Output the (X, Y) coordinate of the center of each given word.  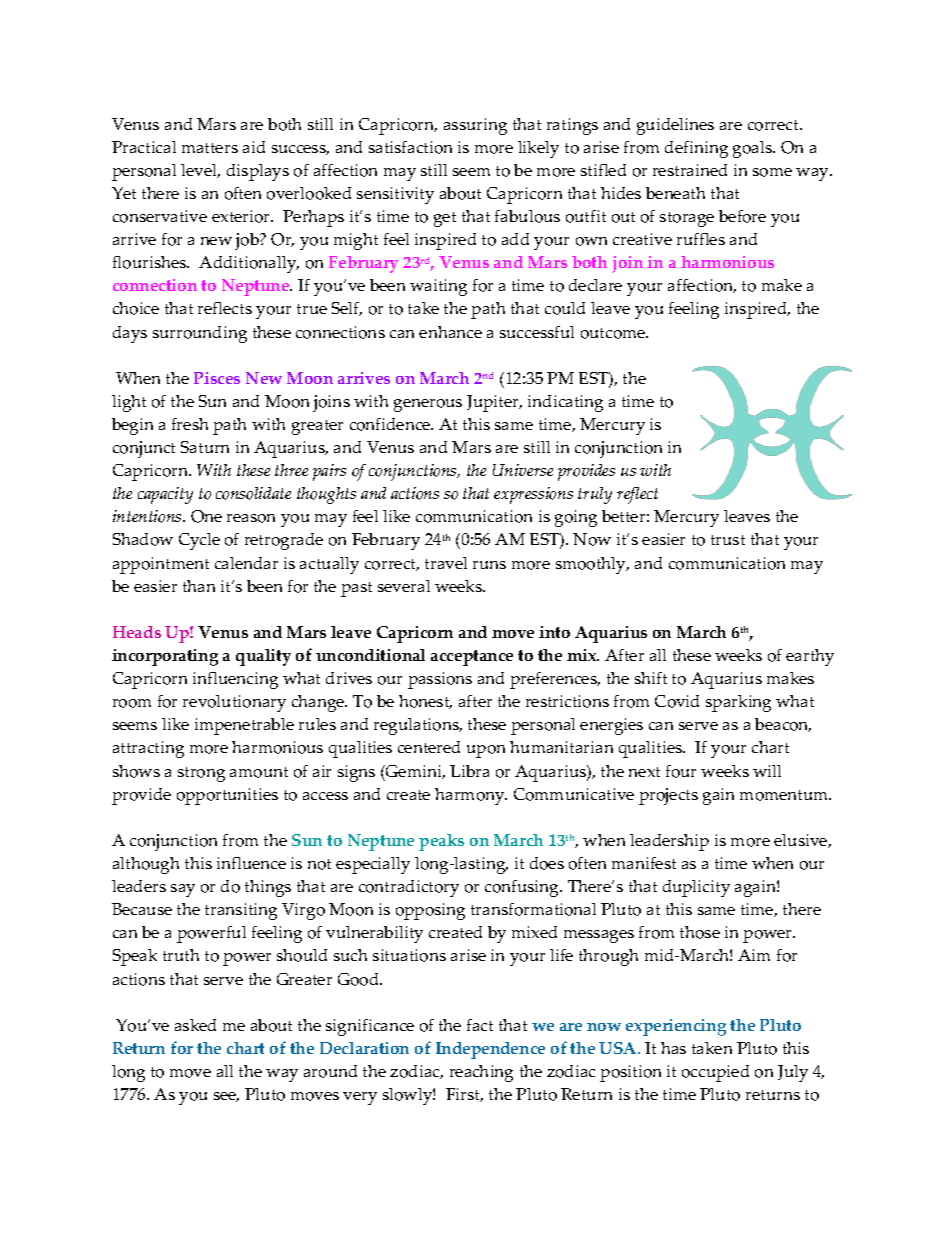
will (767, 771)
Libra (469, 771)
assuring (475, 126)
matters (210, 148)
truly (595, 495)
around (330, 1071)
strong (201, 774)
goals (754, 149)
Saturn (205, 447)
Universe (523, 470)
